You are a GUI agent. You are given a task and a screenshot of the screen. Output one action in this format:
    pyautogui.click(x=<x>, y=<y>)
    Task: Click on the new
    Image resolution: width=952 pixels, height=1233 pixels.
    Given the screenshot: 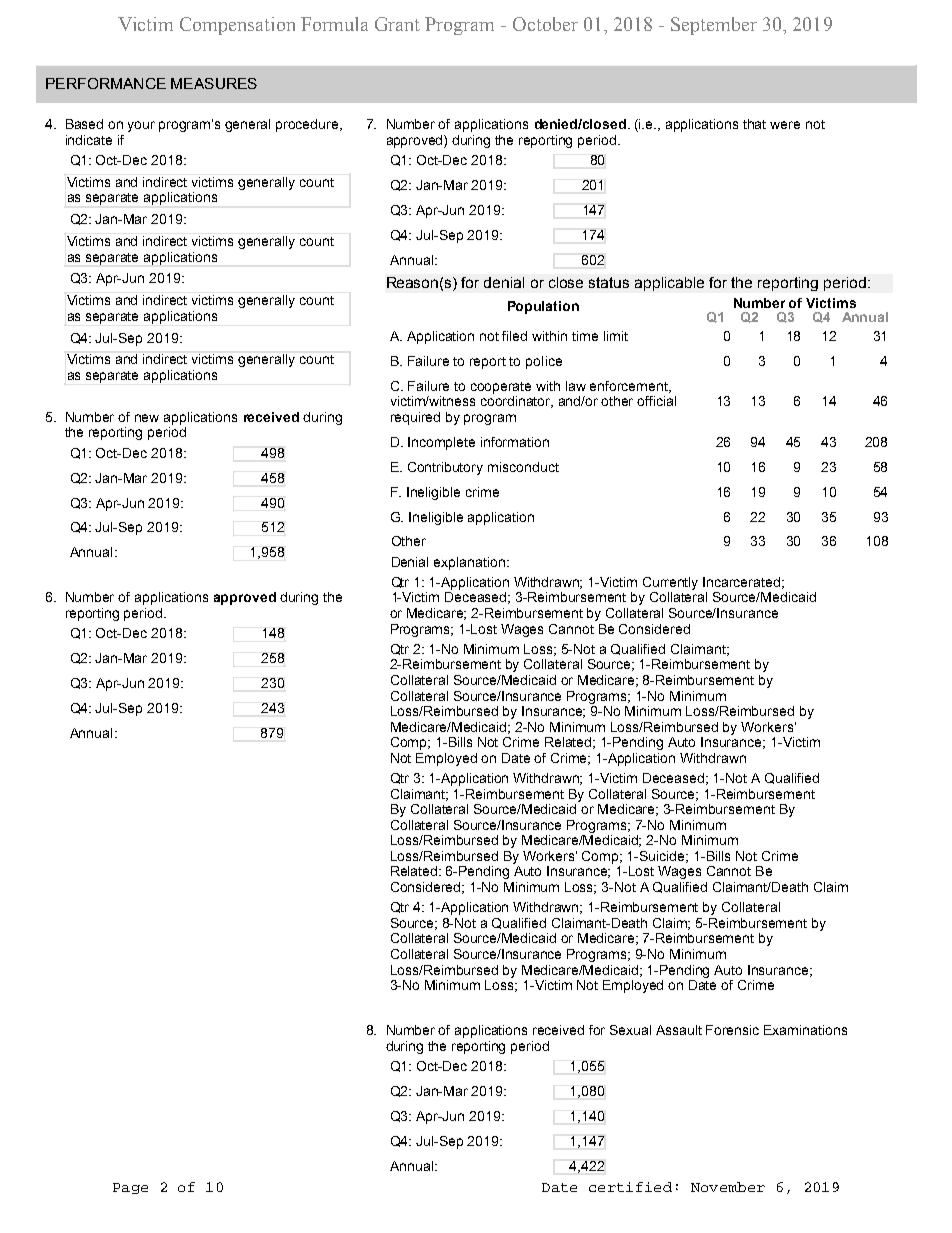 What is the action you would take?
    pyautogui.click(x=147, y=418)
